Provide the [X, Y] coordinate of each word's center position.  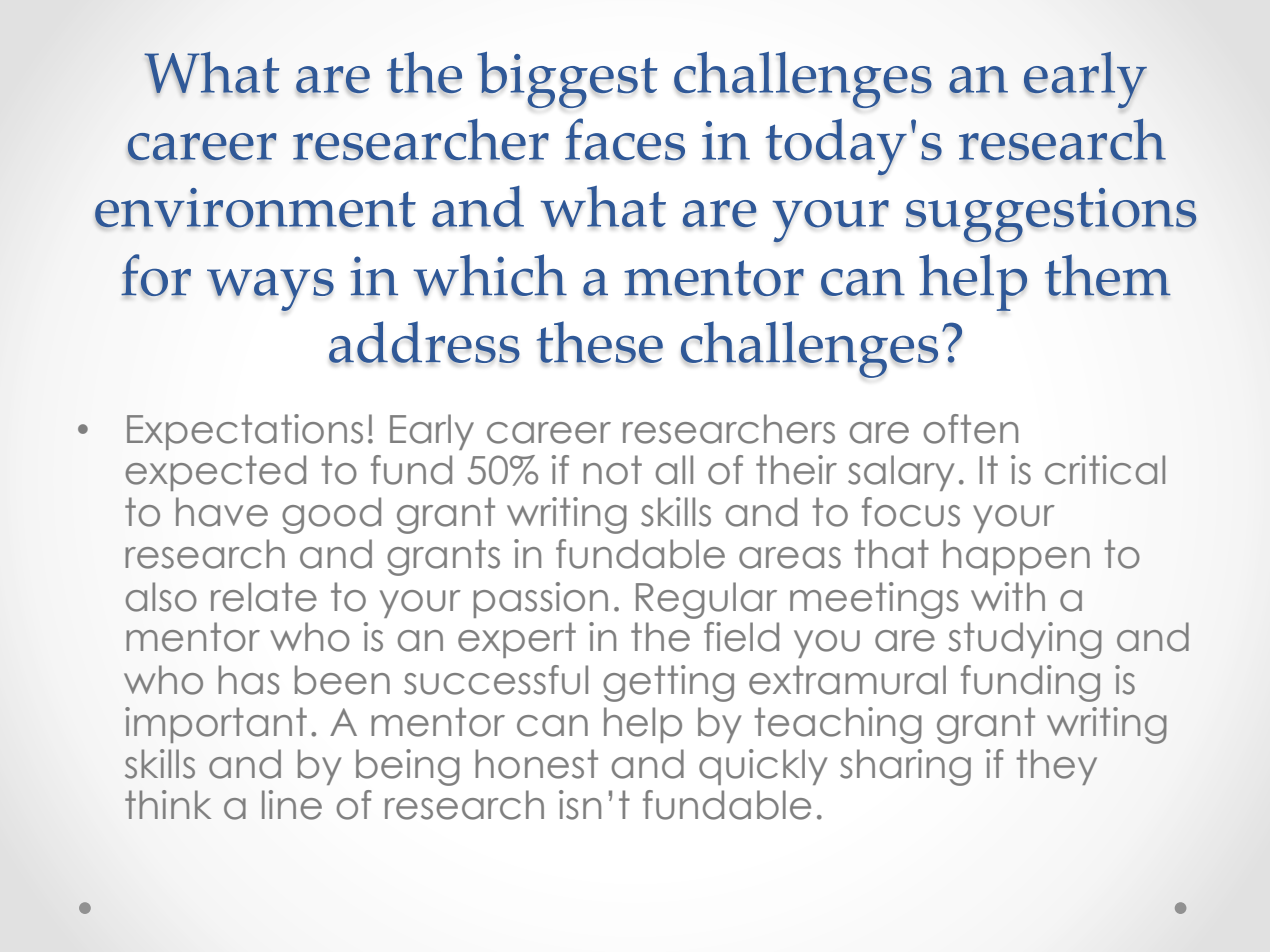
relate [264, 597]
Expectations [245, 432]
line [292, 805]
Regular [706, 600]
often [970, 429]
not [612, 470]
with [1008, 596]
